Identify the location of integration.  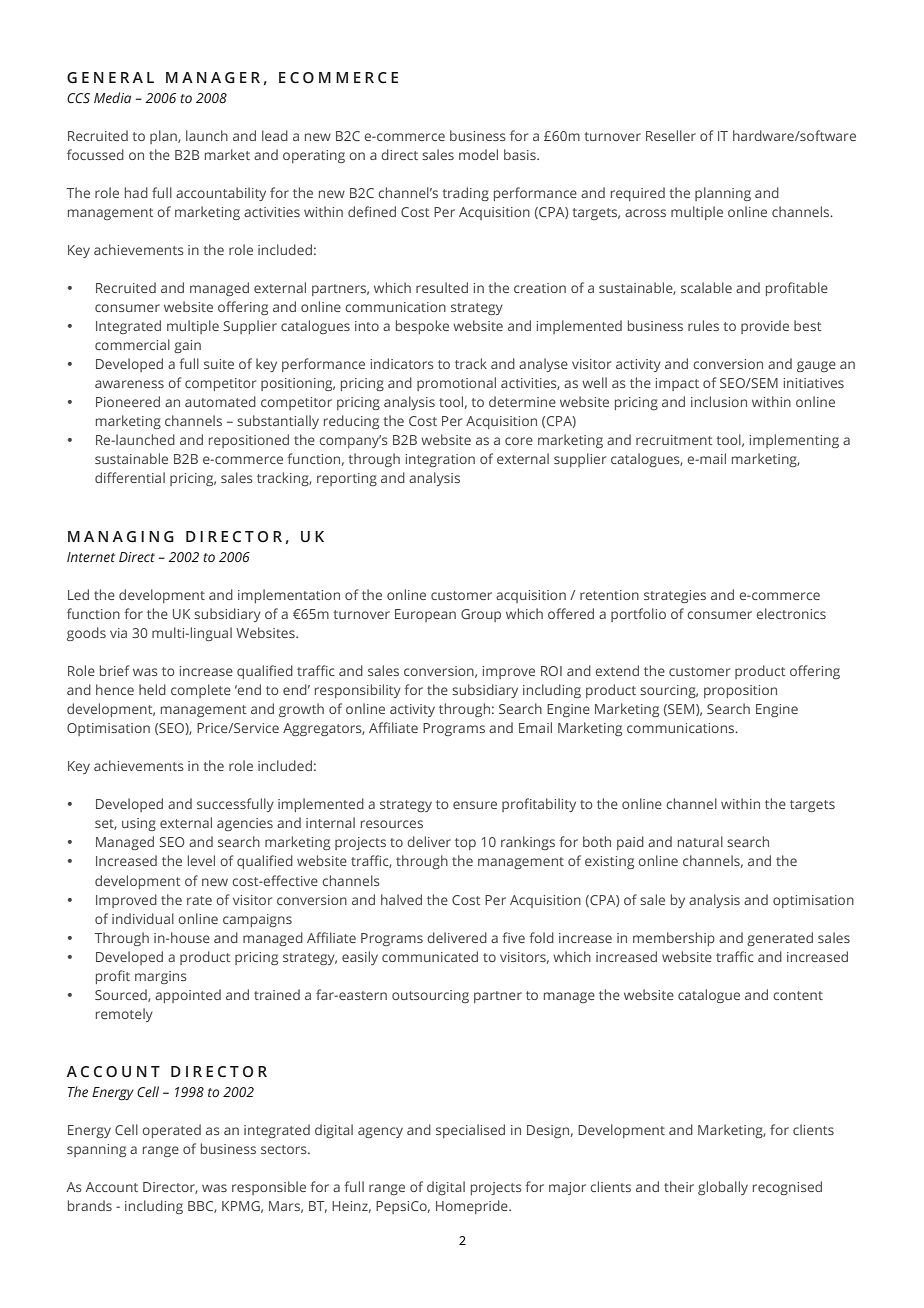
(440, 460).
